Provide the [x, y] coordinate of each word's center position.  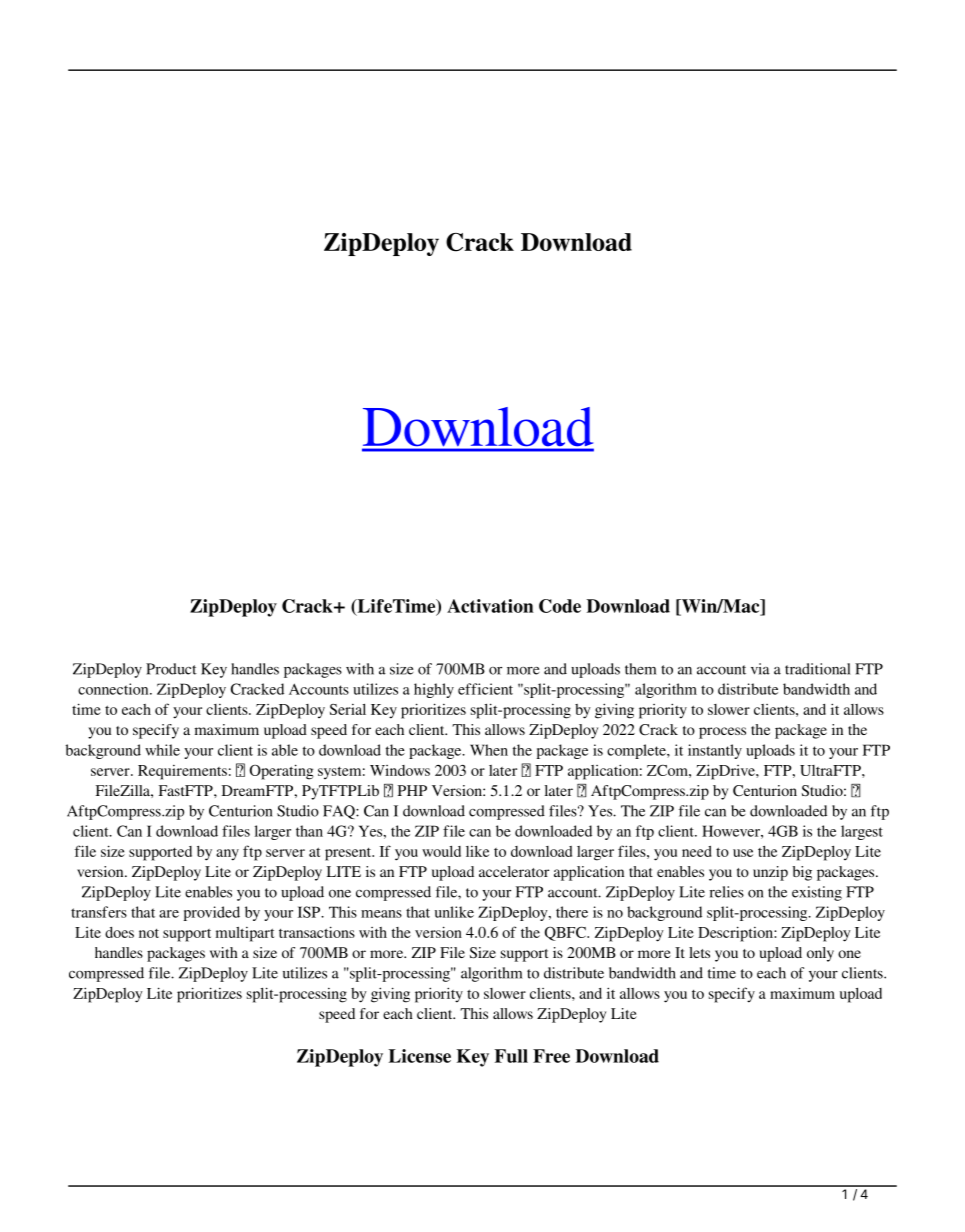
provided [212, 913]
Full [511, 1056]
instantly [715, 751]
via [760, 669]
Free [551, 1056]
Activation [490, 606]
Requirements [182, 772]
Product [171, 669]
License [420, 1056]
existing [817, 893]
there [572, 912]
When [489, 750]
